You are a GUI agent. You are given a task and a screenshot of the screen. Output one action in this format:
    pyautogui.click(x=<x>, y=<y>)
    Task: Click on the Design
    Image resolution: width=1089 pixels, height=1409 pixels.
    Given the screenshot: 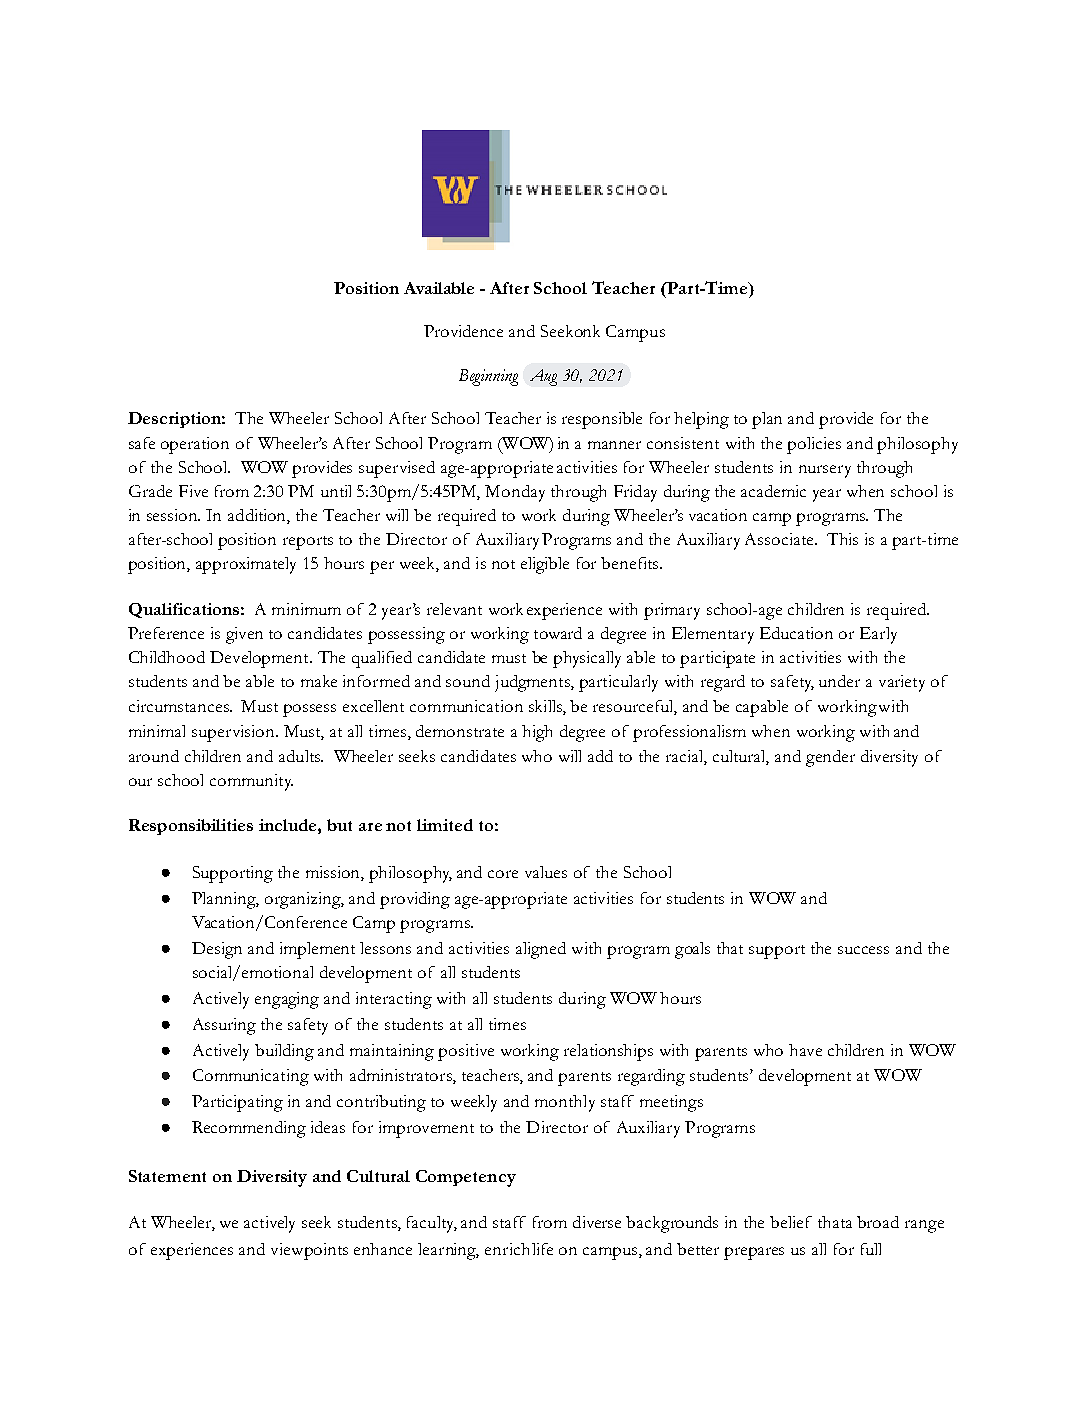 What is the action you would take?
    pyautogui.click(x=217, y=950)
